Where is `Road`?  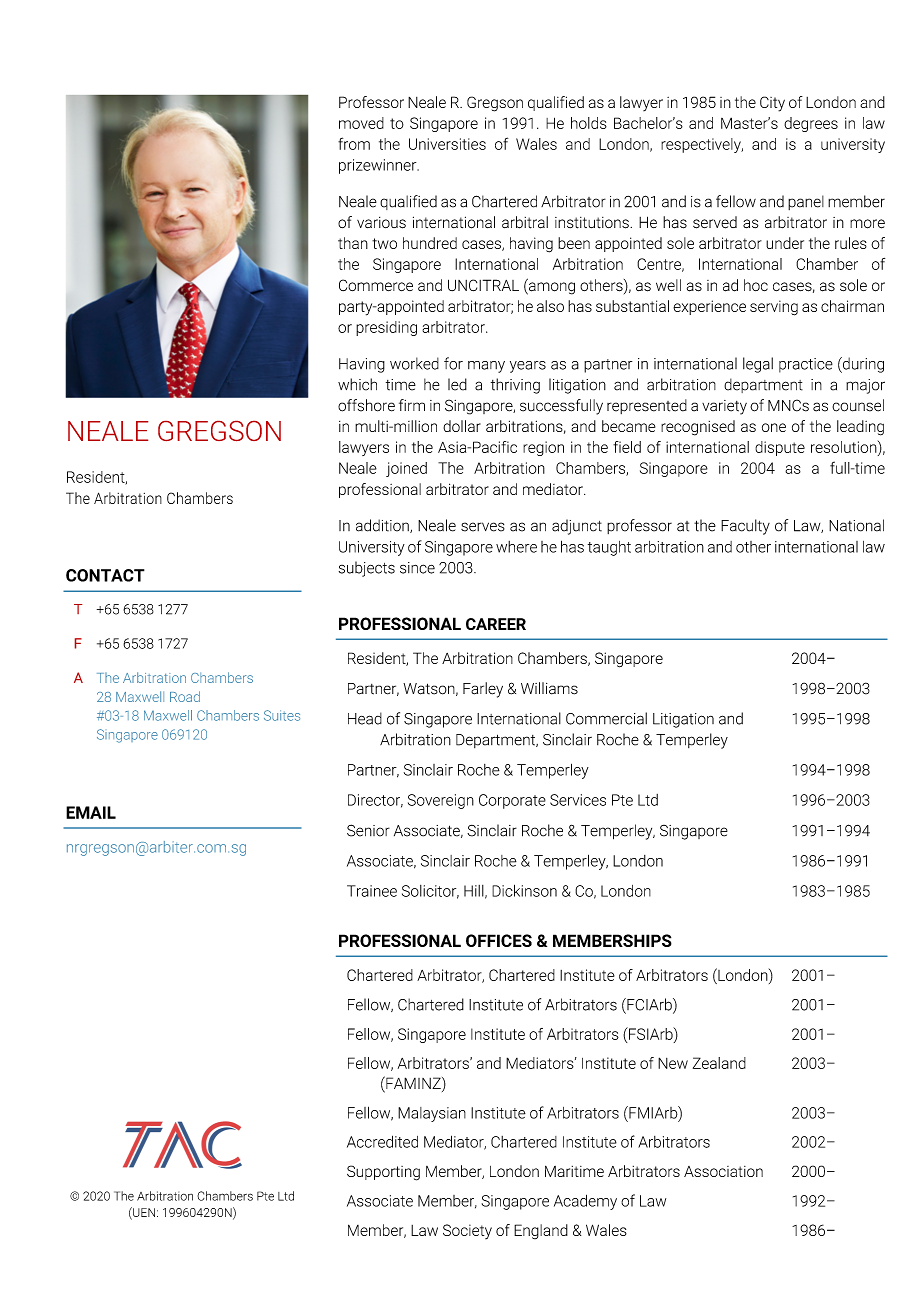
Road is located at coordinates (185, 696).
